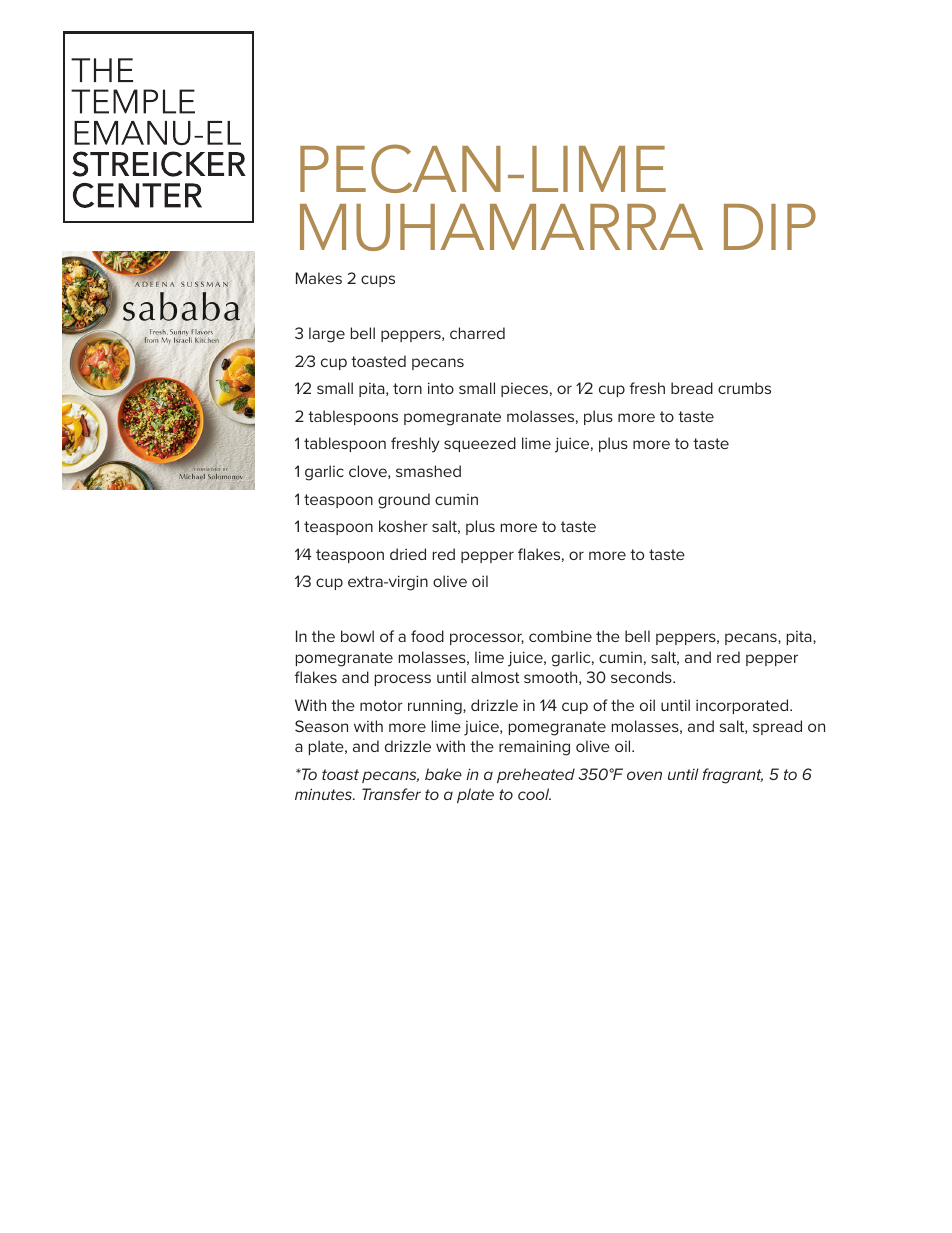  Describe the element at coordinates (744, 388) in the screenshot. I see `crumbs` at that location.
